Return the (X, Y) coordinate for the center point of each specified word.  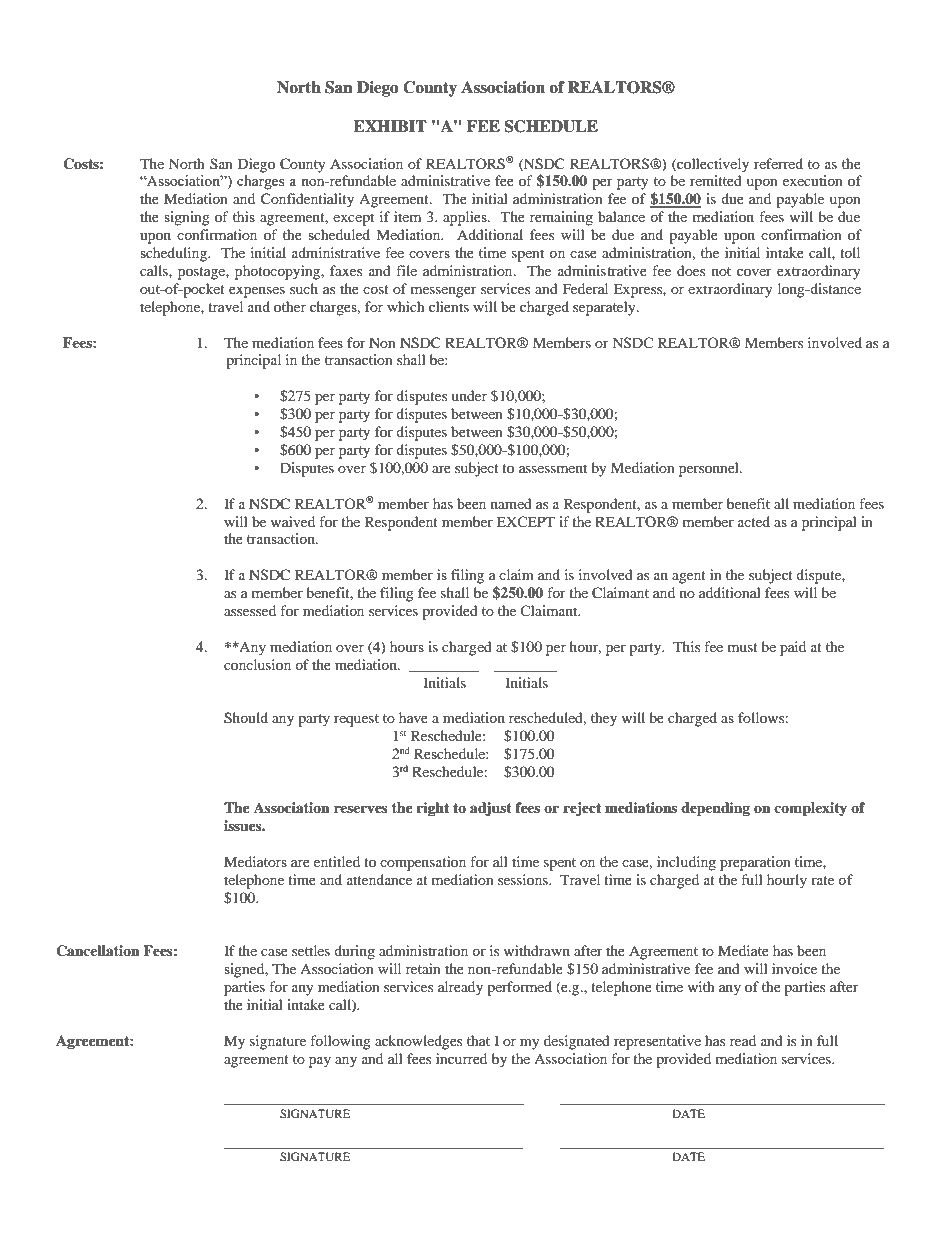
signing (187, 218)
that (478, 1040)
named (511, 503)
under (469, 395)
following (340, 1042)
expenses (257, 292)
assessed (250, 610)
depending (715, 809)
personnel (710, 469)
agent (689, 577)
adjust (491, 809)
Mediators (255, 861)
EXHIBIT (390, 126)
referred (778, 163)
